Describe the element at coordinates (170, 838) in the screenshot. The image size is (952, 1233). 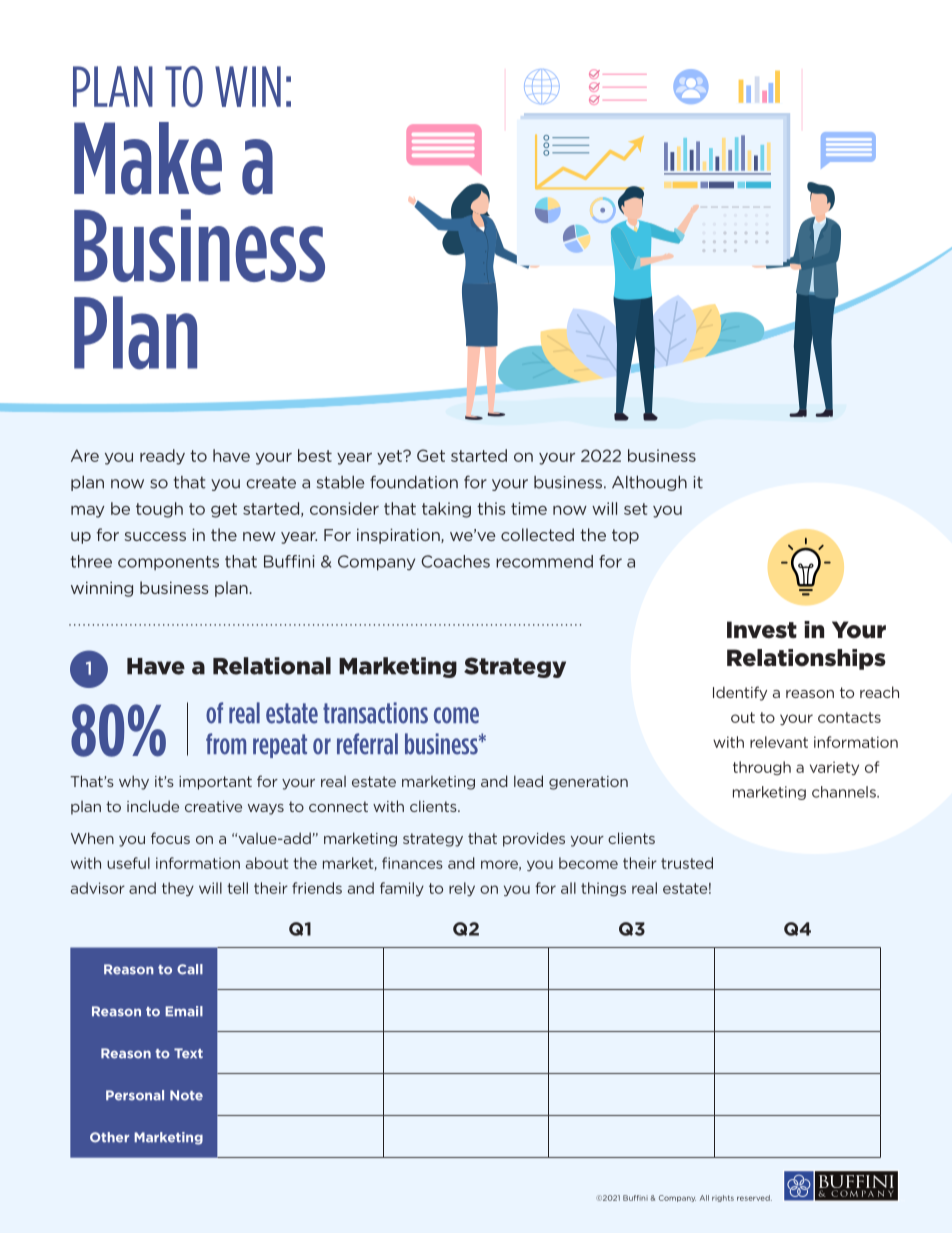
I see `focus` at that location.
